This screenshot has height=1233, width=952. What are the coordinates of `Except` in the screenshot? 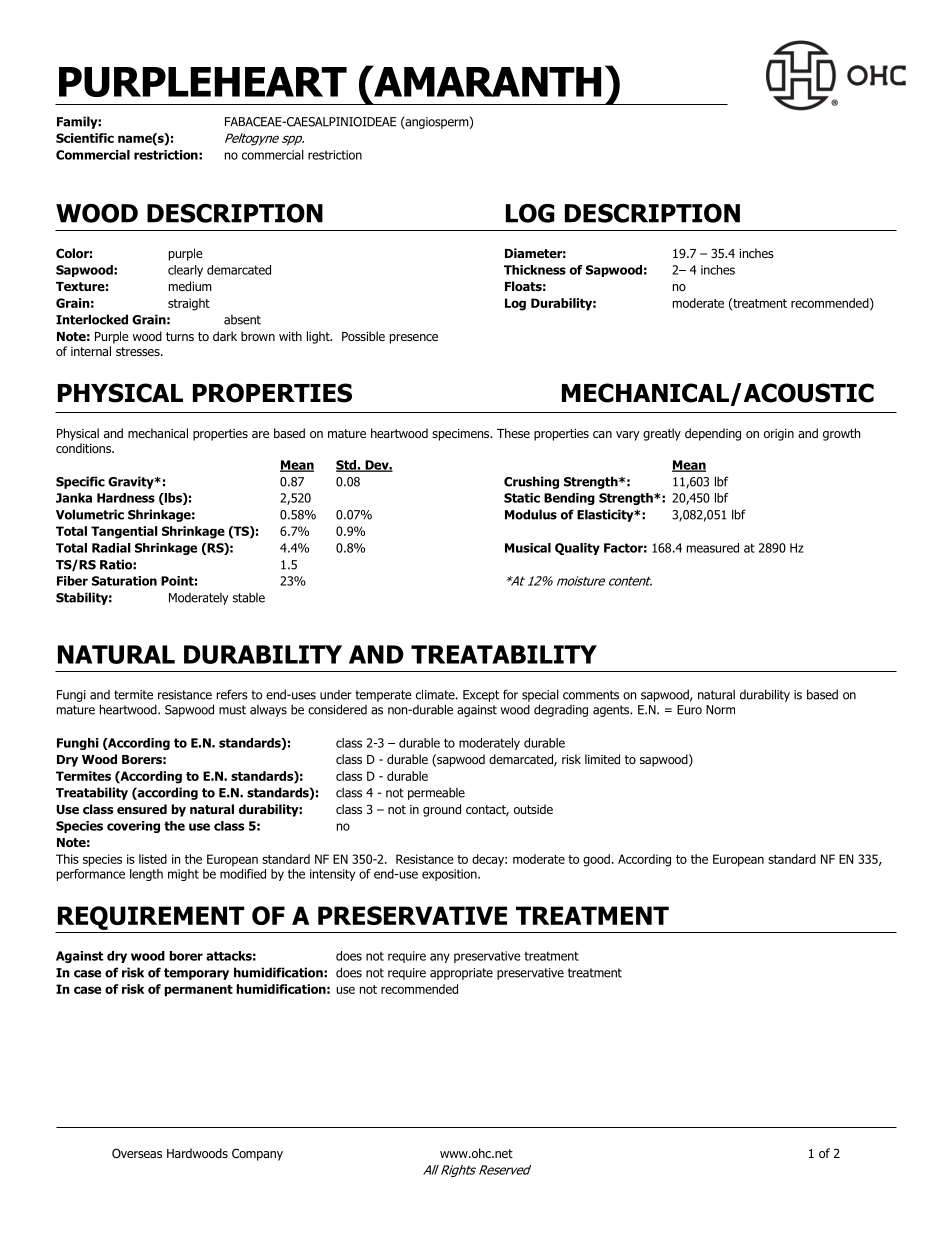 It's located at (481, 696).
